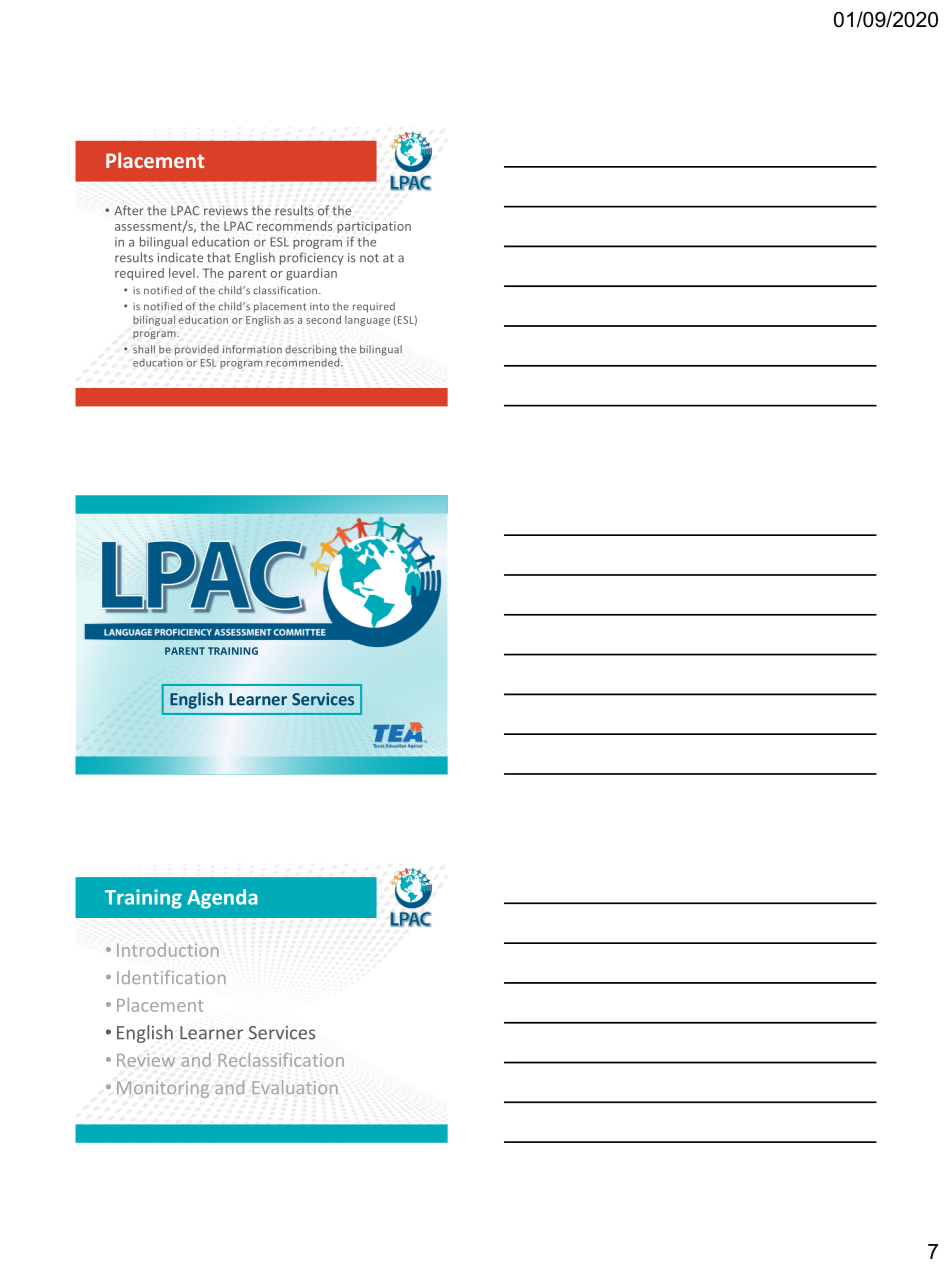 The height and width of the screenshot is (1270, 952). Describe the element at coordinates (197, 350) in the screenshot. I see `provided` at that location.
